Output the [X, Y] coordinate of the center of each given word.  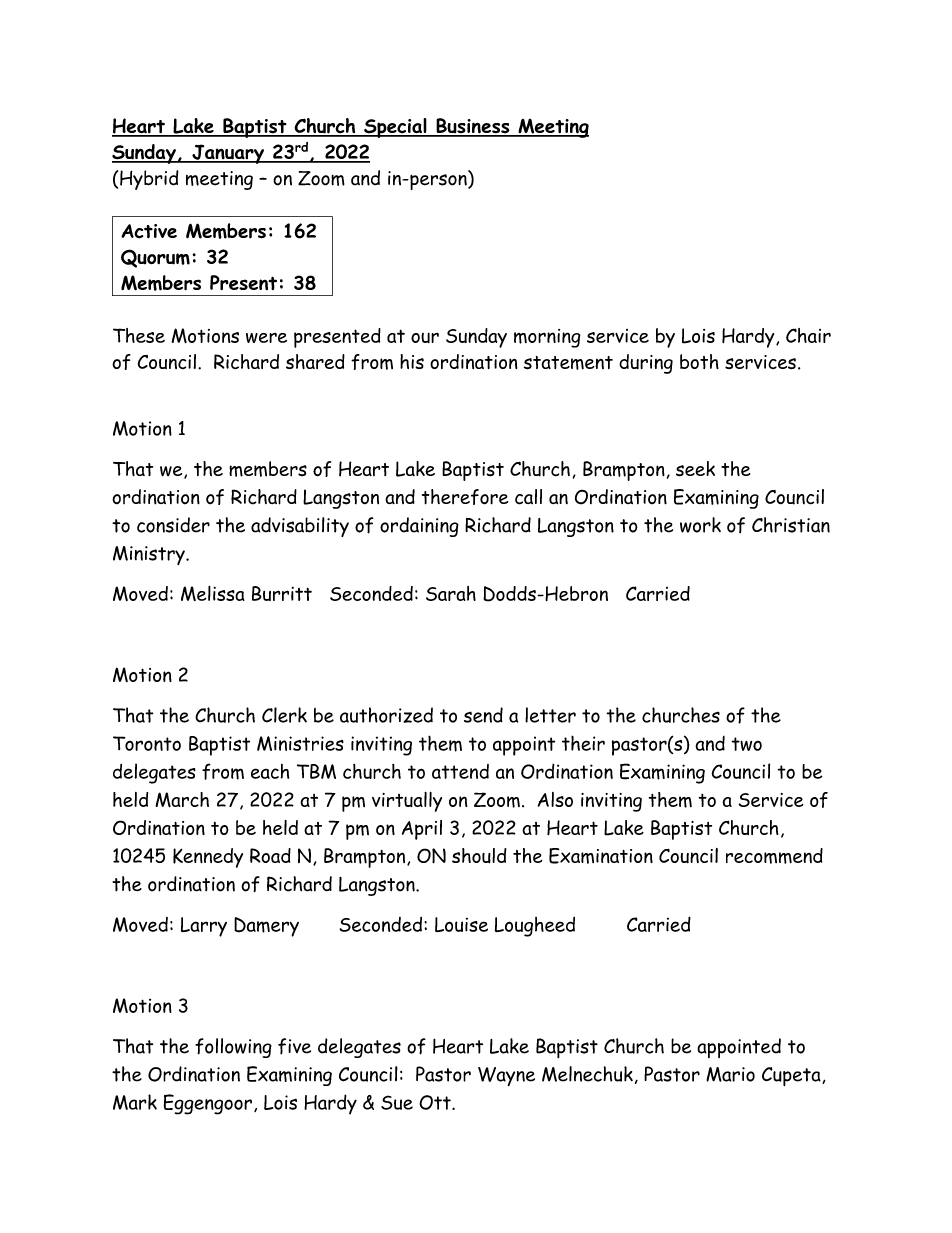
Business [473, 127]
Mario [730, 1074]
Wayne [506, 1076]
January [228, 154]
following [233, 1048]
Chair [808, 335]
